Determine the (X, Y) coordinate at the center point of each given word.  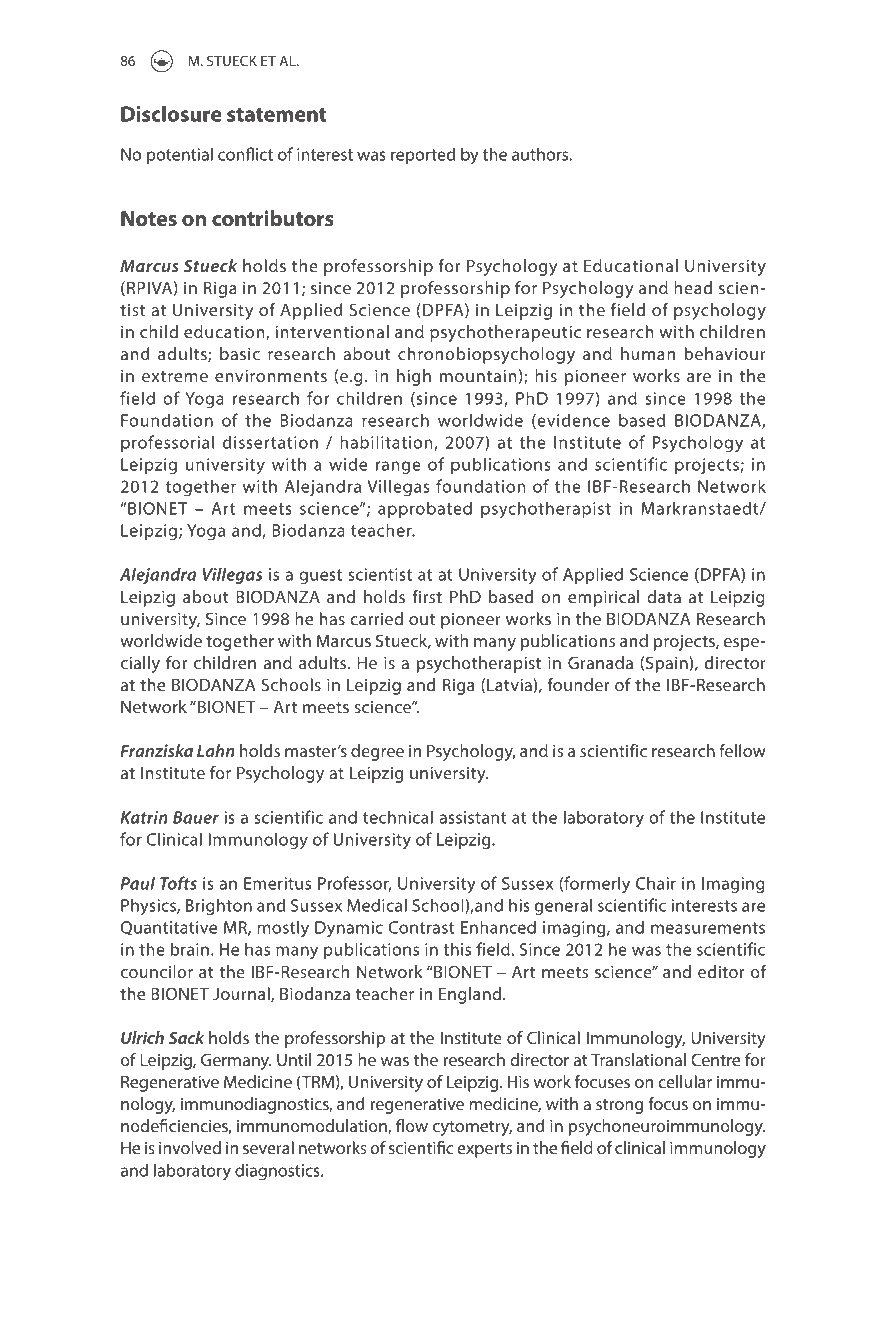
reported (423, 155)
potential (180, 155)
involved (190, 1147)
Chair (656, 883)
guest (320, 577)
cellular (685, 1081)
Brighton (219, 907)
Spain (668, 664)
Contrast (421, 927)
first (427, 596)
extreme (175, 376)
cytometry (472, 1128)
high (414, 377)
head (693, 287)
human (648, 353)
